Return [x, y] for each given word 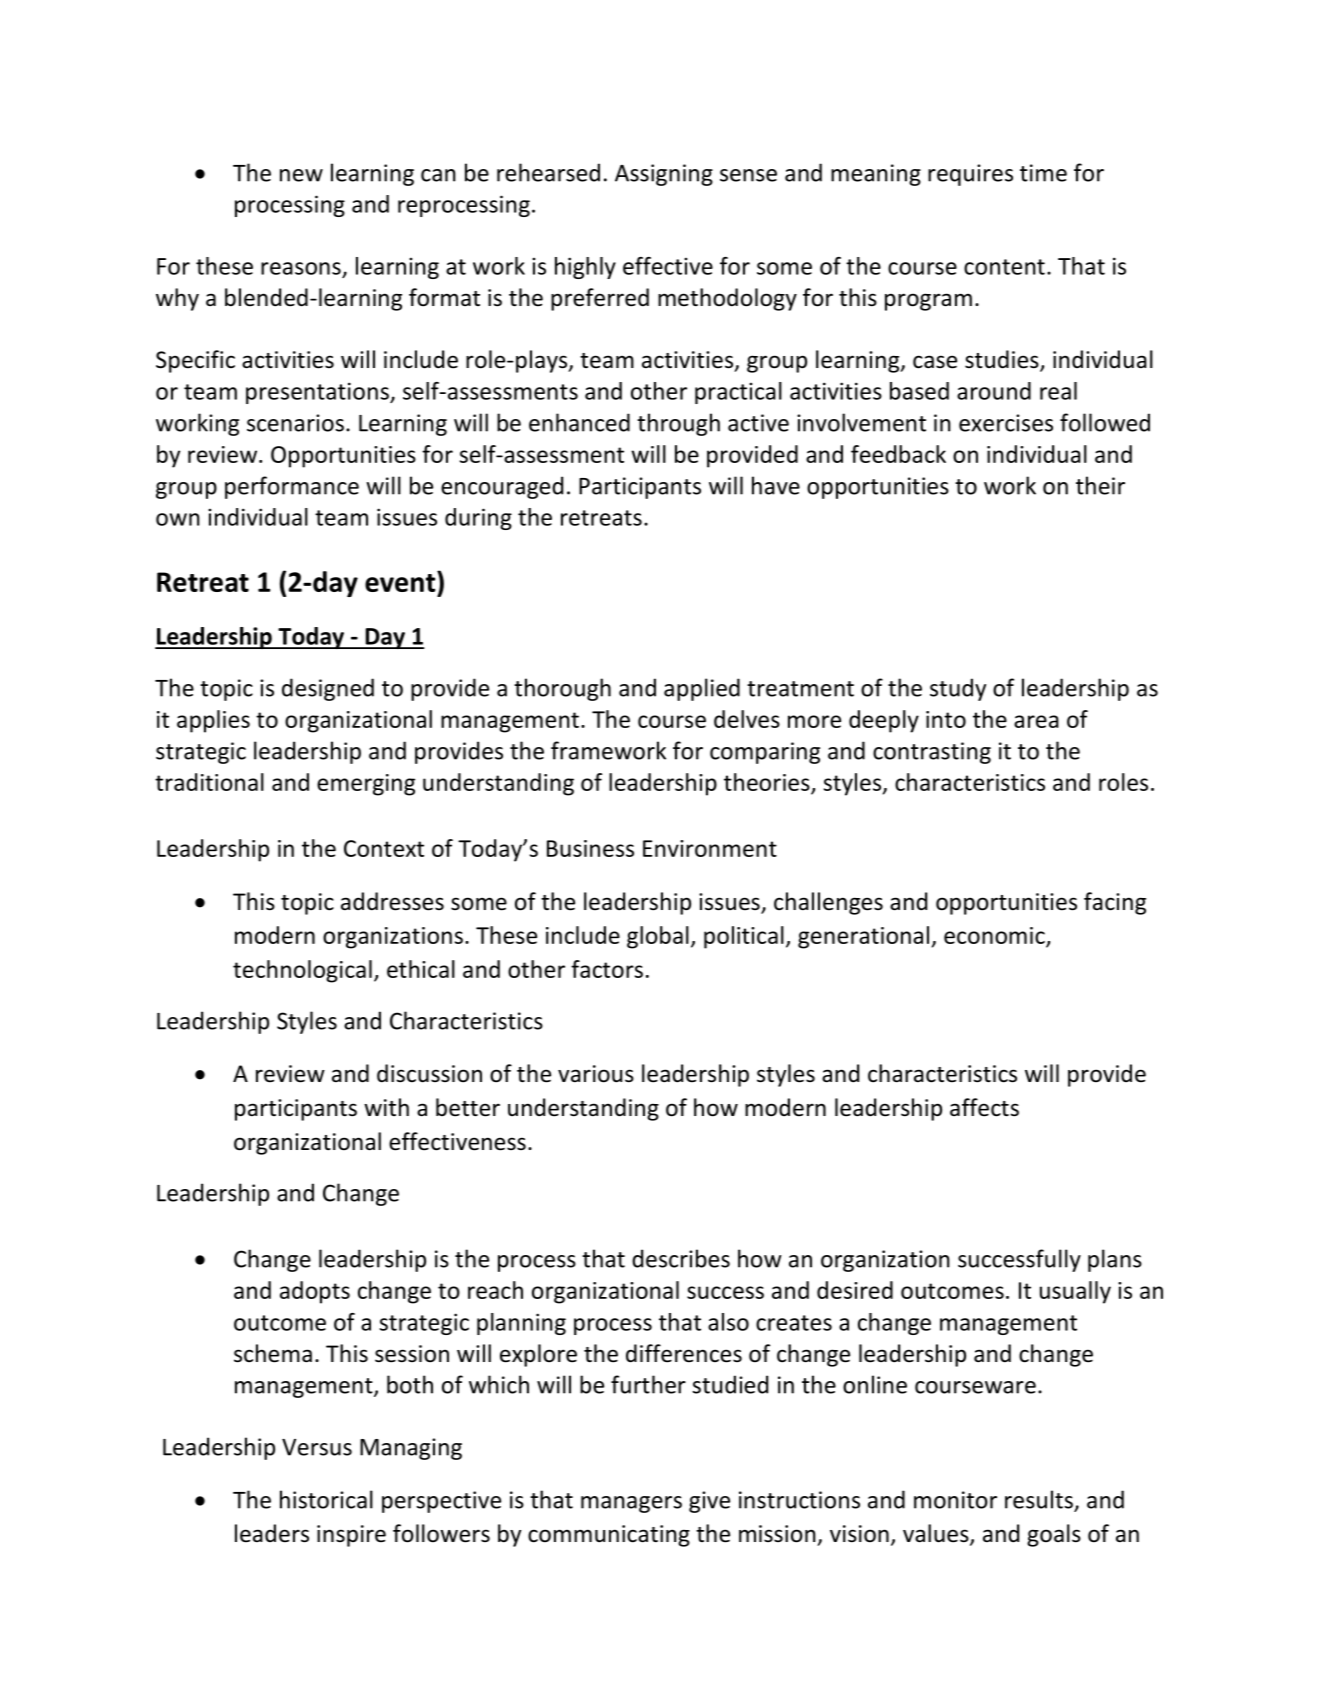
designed [328, 689]
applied [702, 689]
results [1039, 1499]
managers [631, 1504]
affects [984, 1107]
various [596, 1074]
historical [326, 1499]
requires [970, 175]
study [958, 689]
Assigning [664, 175]
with [386, 1107]
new [301, 175]
